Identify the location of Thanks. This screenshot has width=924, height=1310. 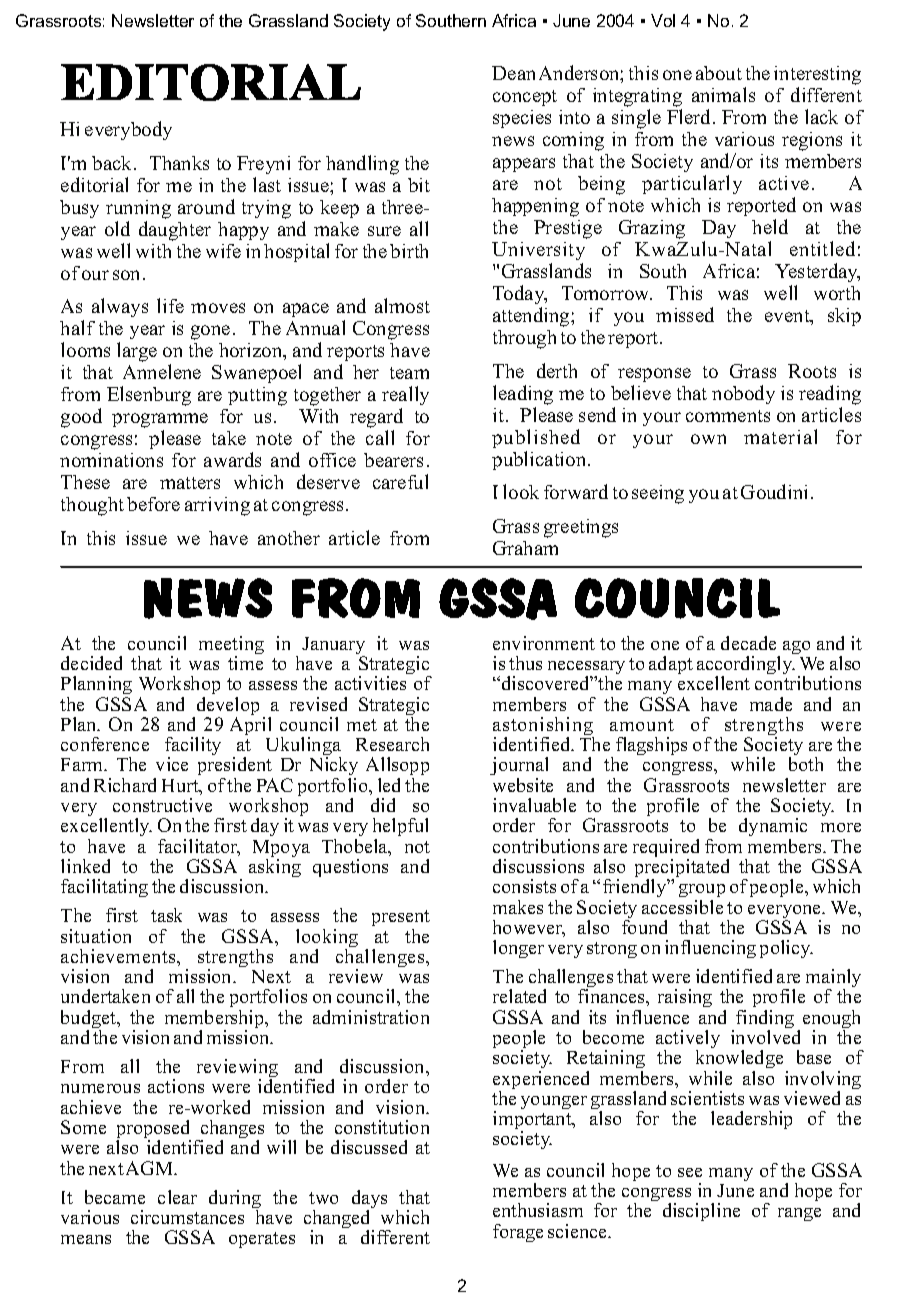
(179, 163).
